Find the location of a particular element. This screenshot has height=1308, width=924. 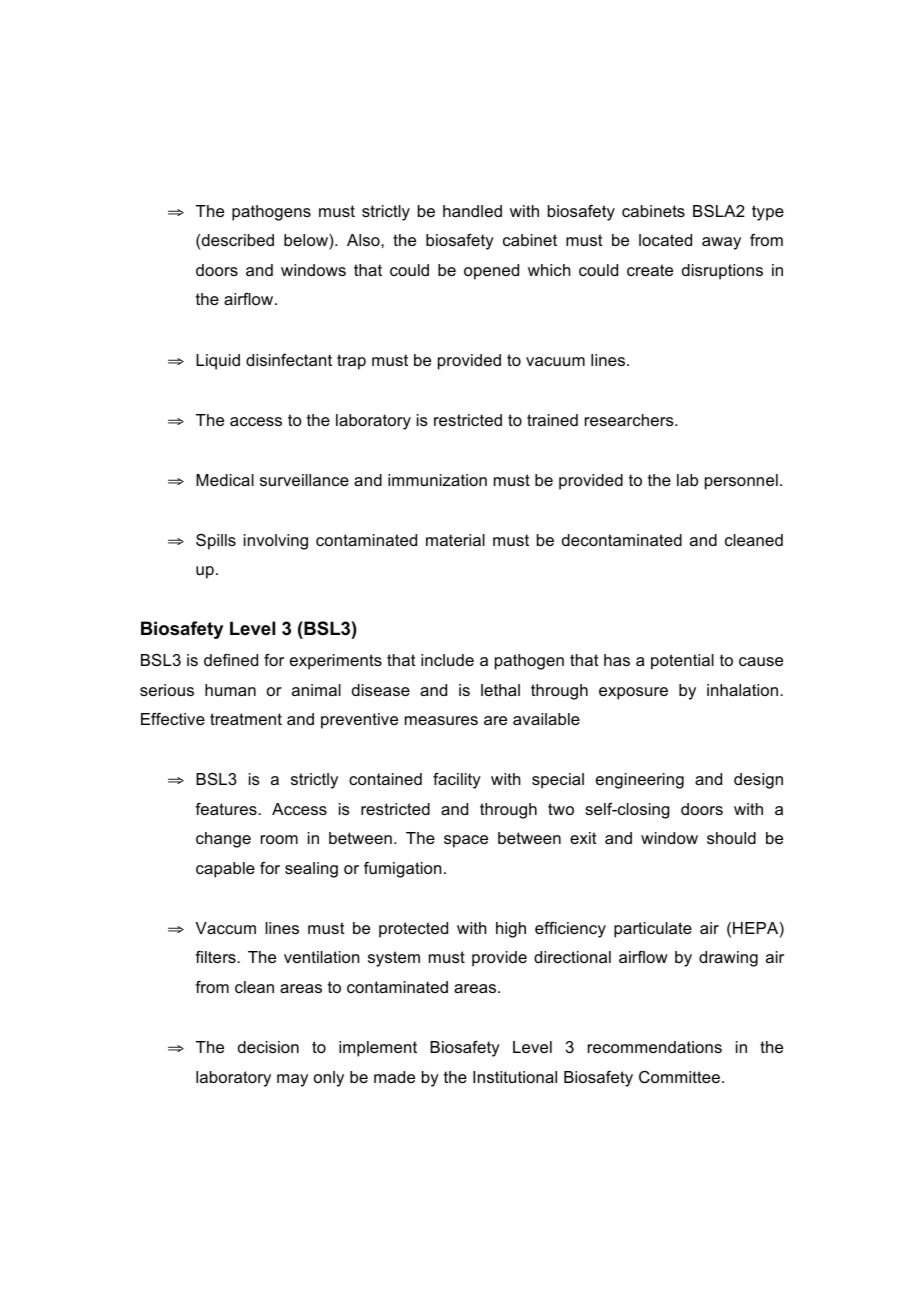

below is located at coordinates (307, 240).
